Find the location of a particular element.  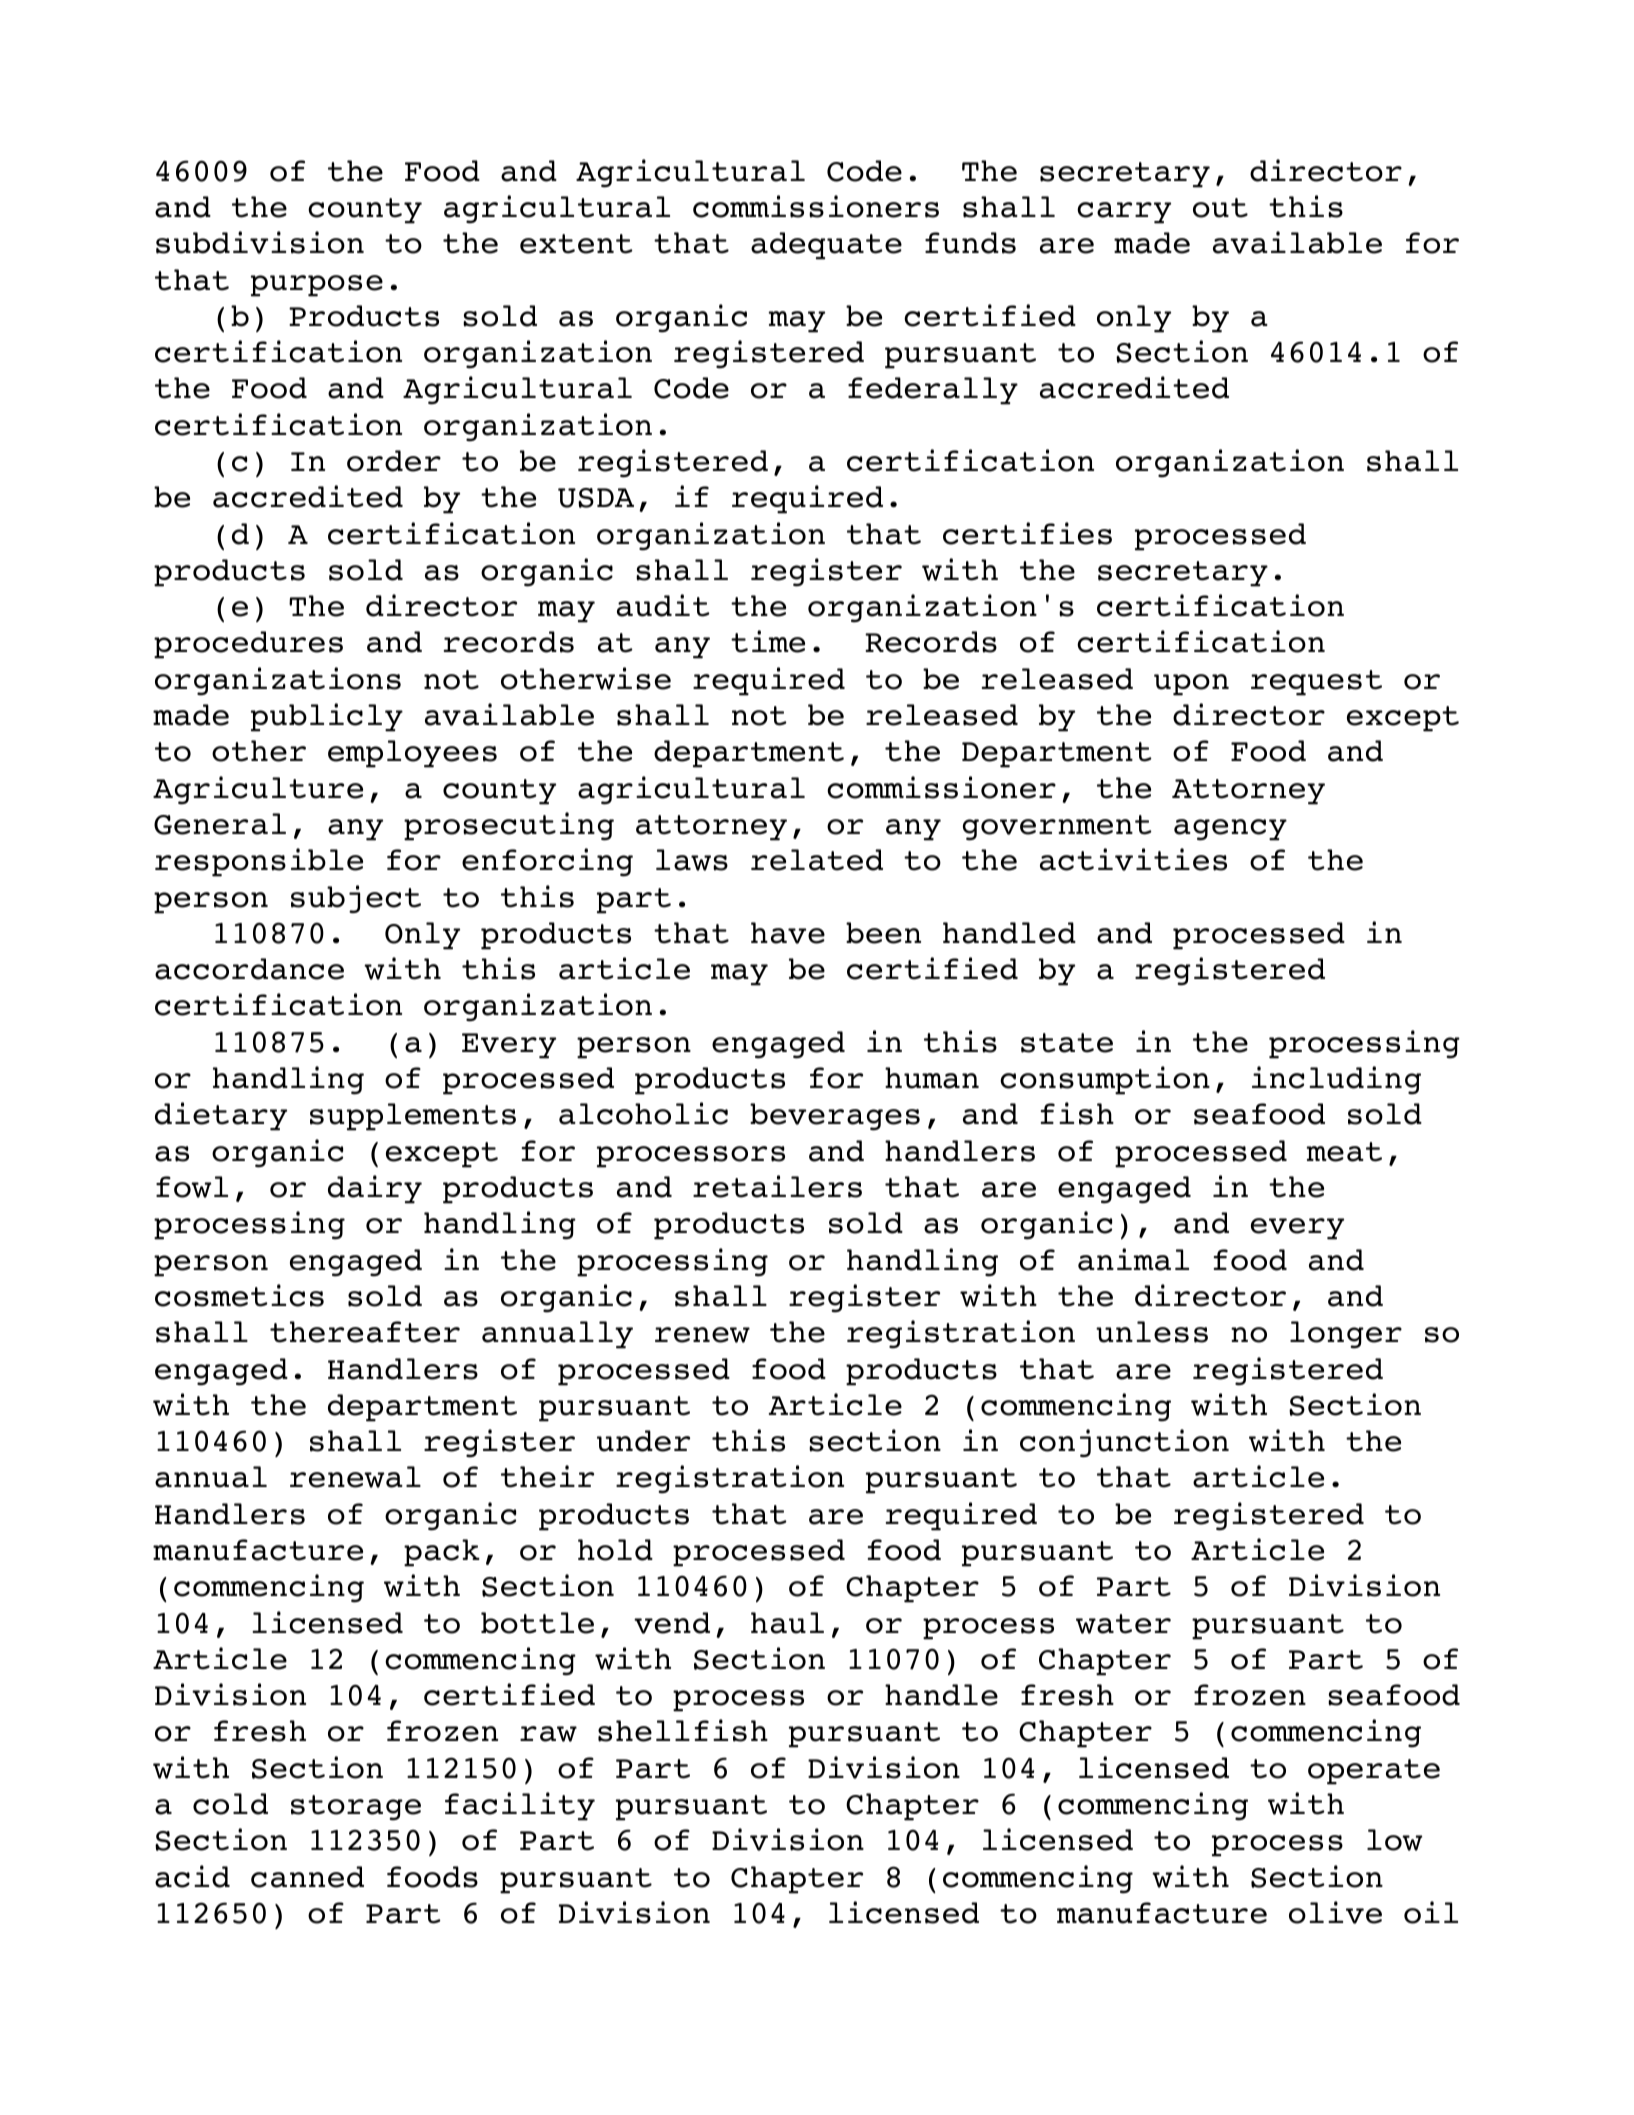

pack is located at coordinates (442, 1553).
